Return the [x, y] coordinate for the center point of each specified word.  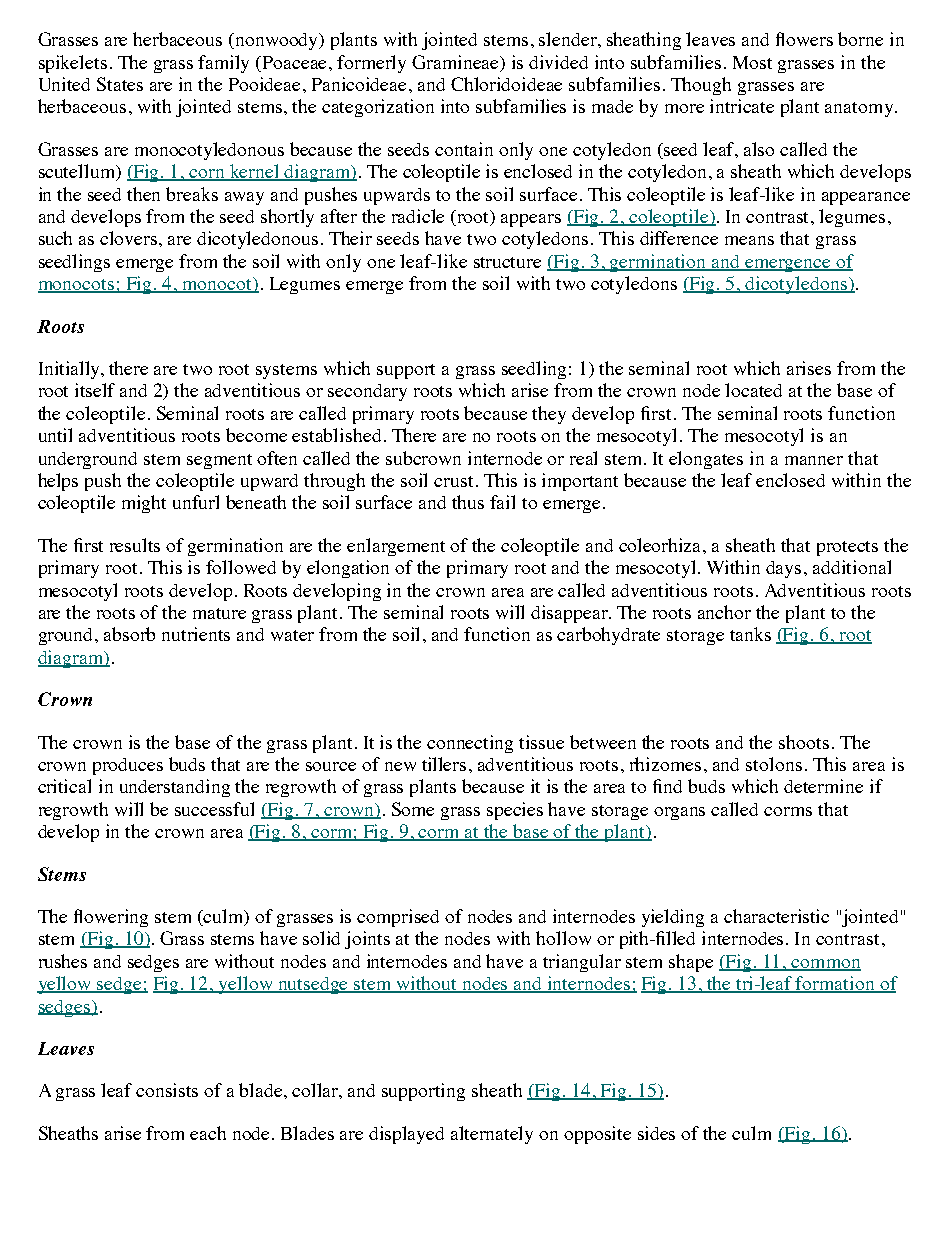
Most [752, 62]
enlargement [396, 547]
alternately [492, 1135]
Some [413, 809]
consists [167, 1090]
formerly [371, 64]
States [120, 84]
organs [679, 813]
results [135, 545]
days [785, 569]
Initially [71, 370]
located [753, 390]
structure [507, 262]
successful [214, 809]
